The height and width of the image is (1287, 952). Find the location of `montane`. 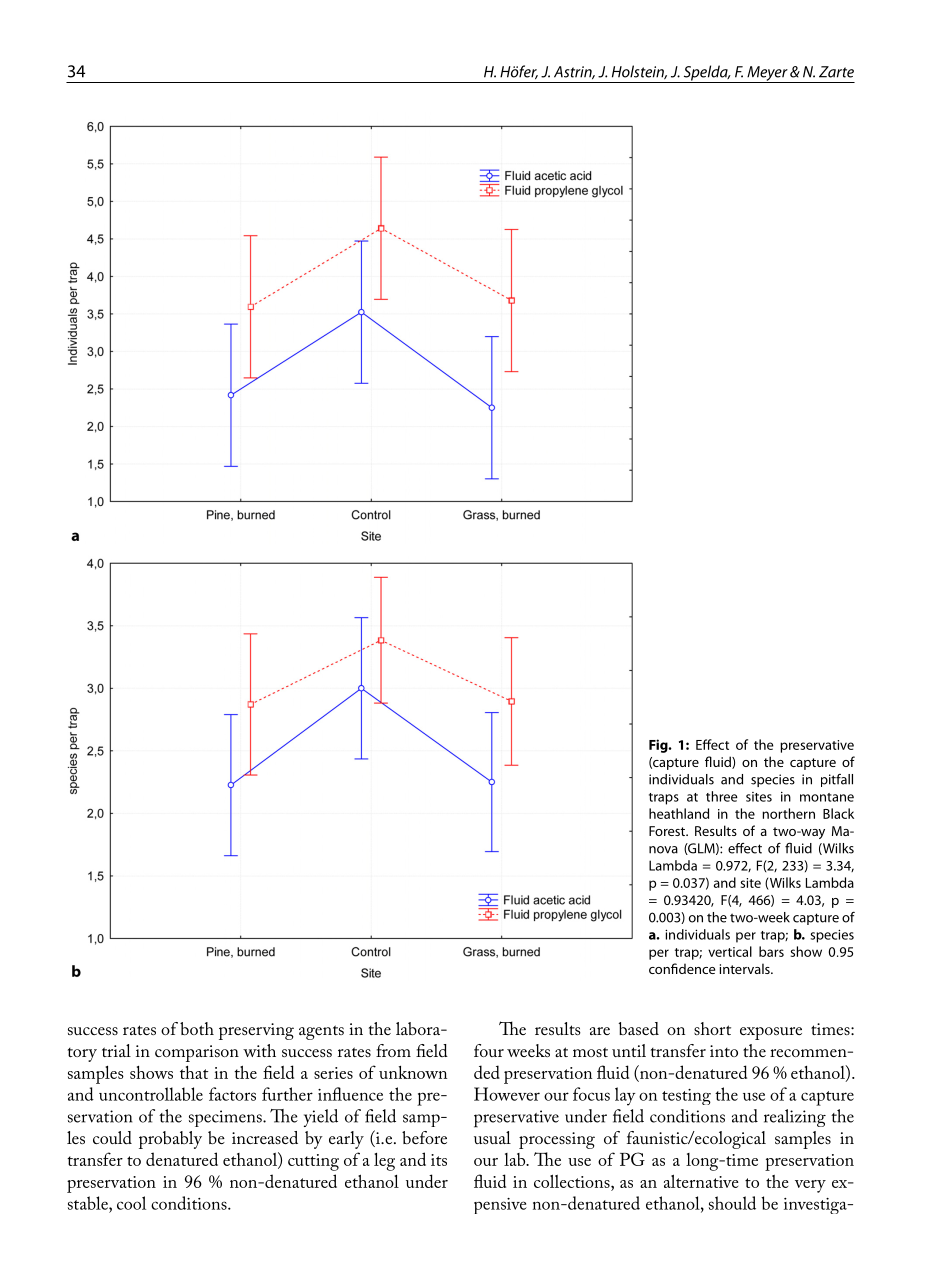

montane is located at coordinates (827, 797).
